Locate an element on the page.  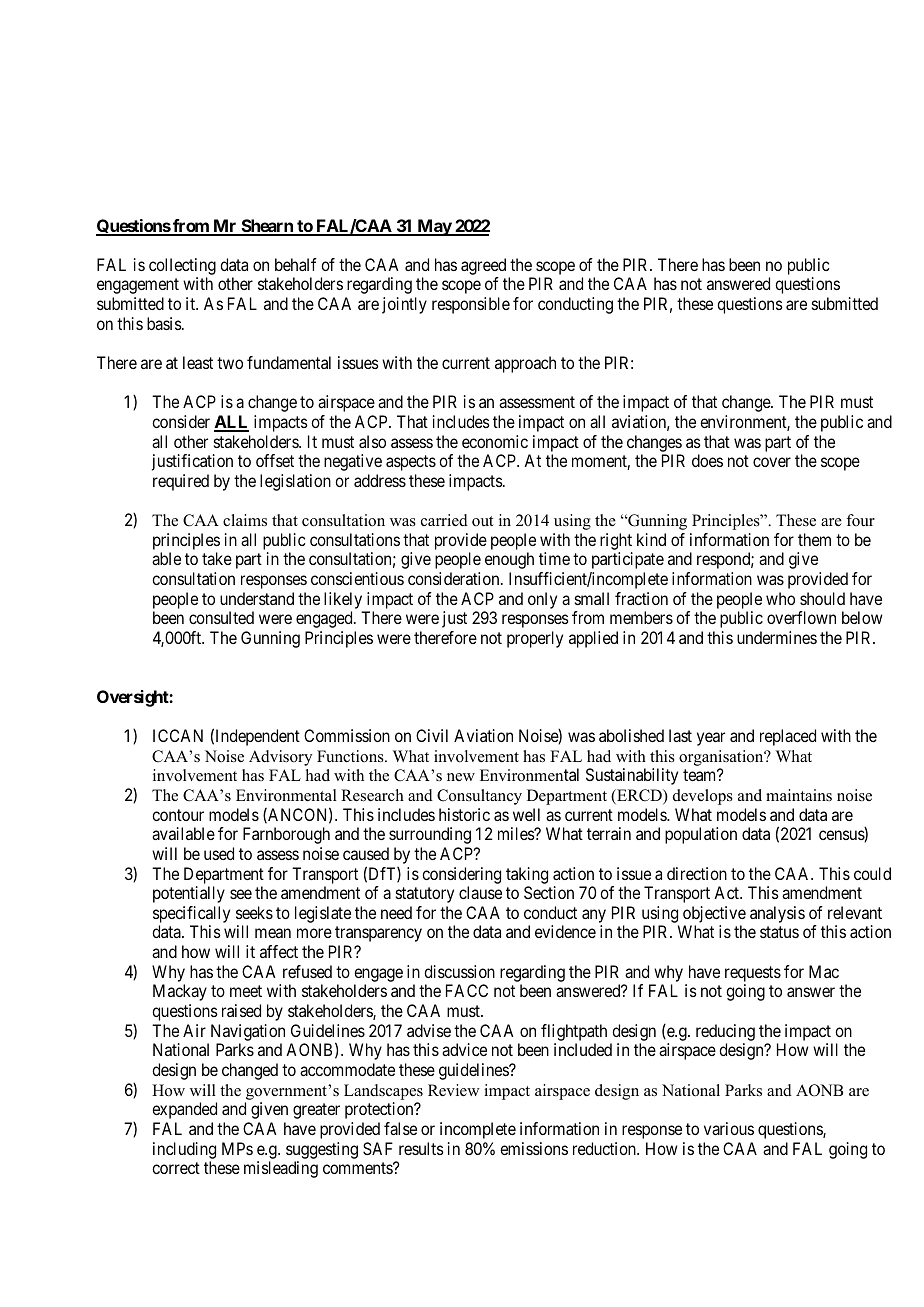
discussion is located at coordinates (459, 971).
